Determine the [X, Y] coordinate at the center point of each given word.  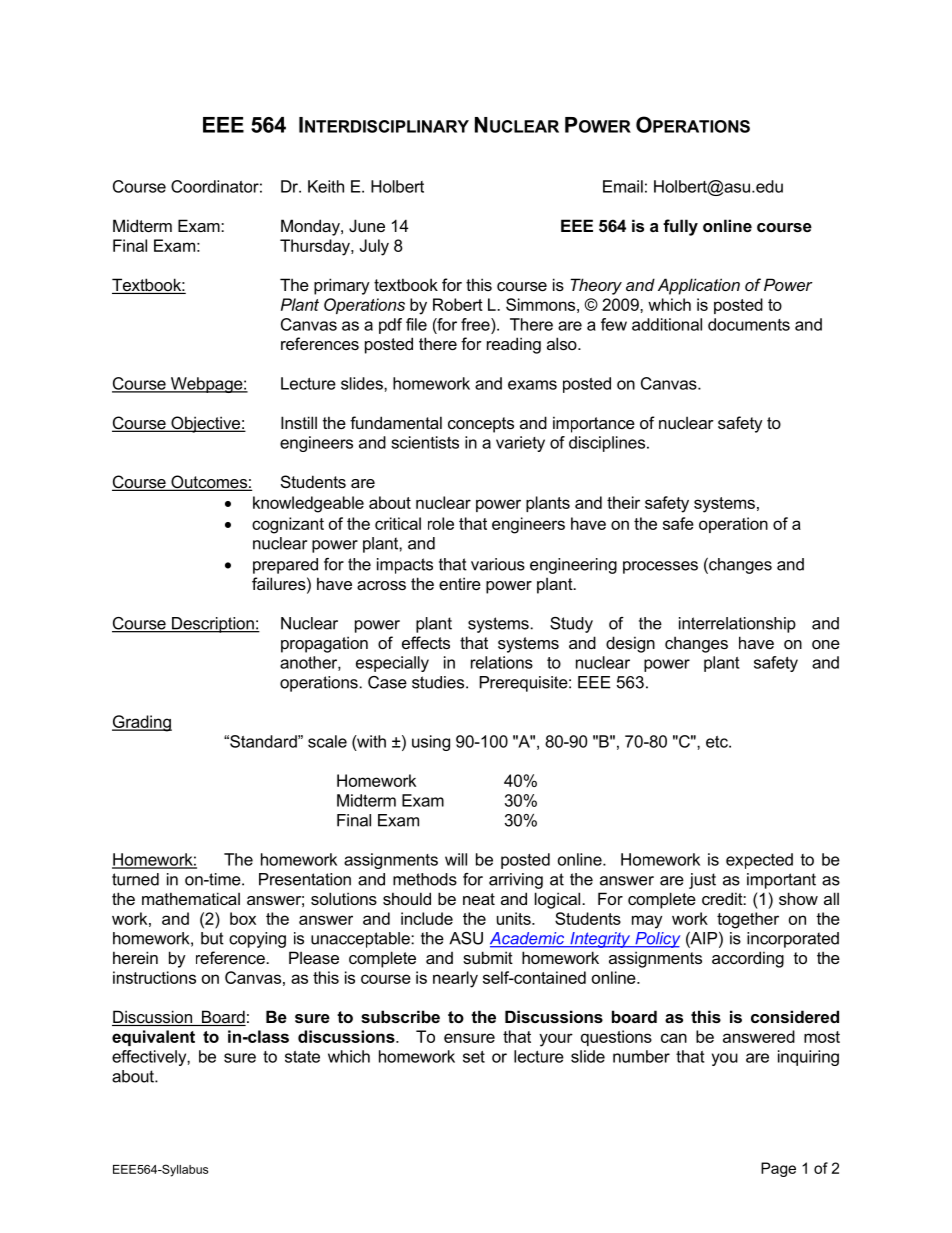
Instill [299, 422]
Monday [311, 227]
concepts [481, 425]
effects [426, 642]
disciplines [608, 444]
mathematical [191, 898]
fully [680, 227]
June [367, 225]
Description [213, 625]
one [826, 644]
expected [759, 861]
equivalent [153, 1038]
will [456, 859]
